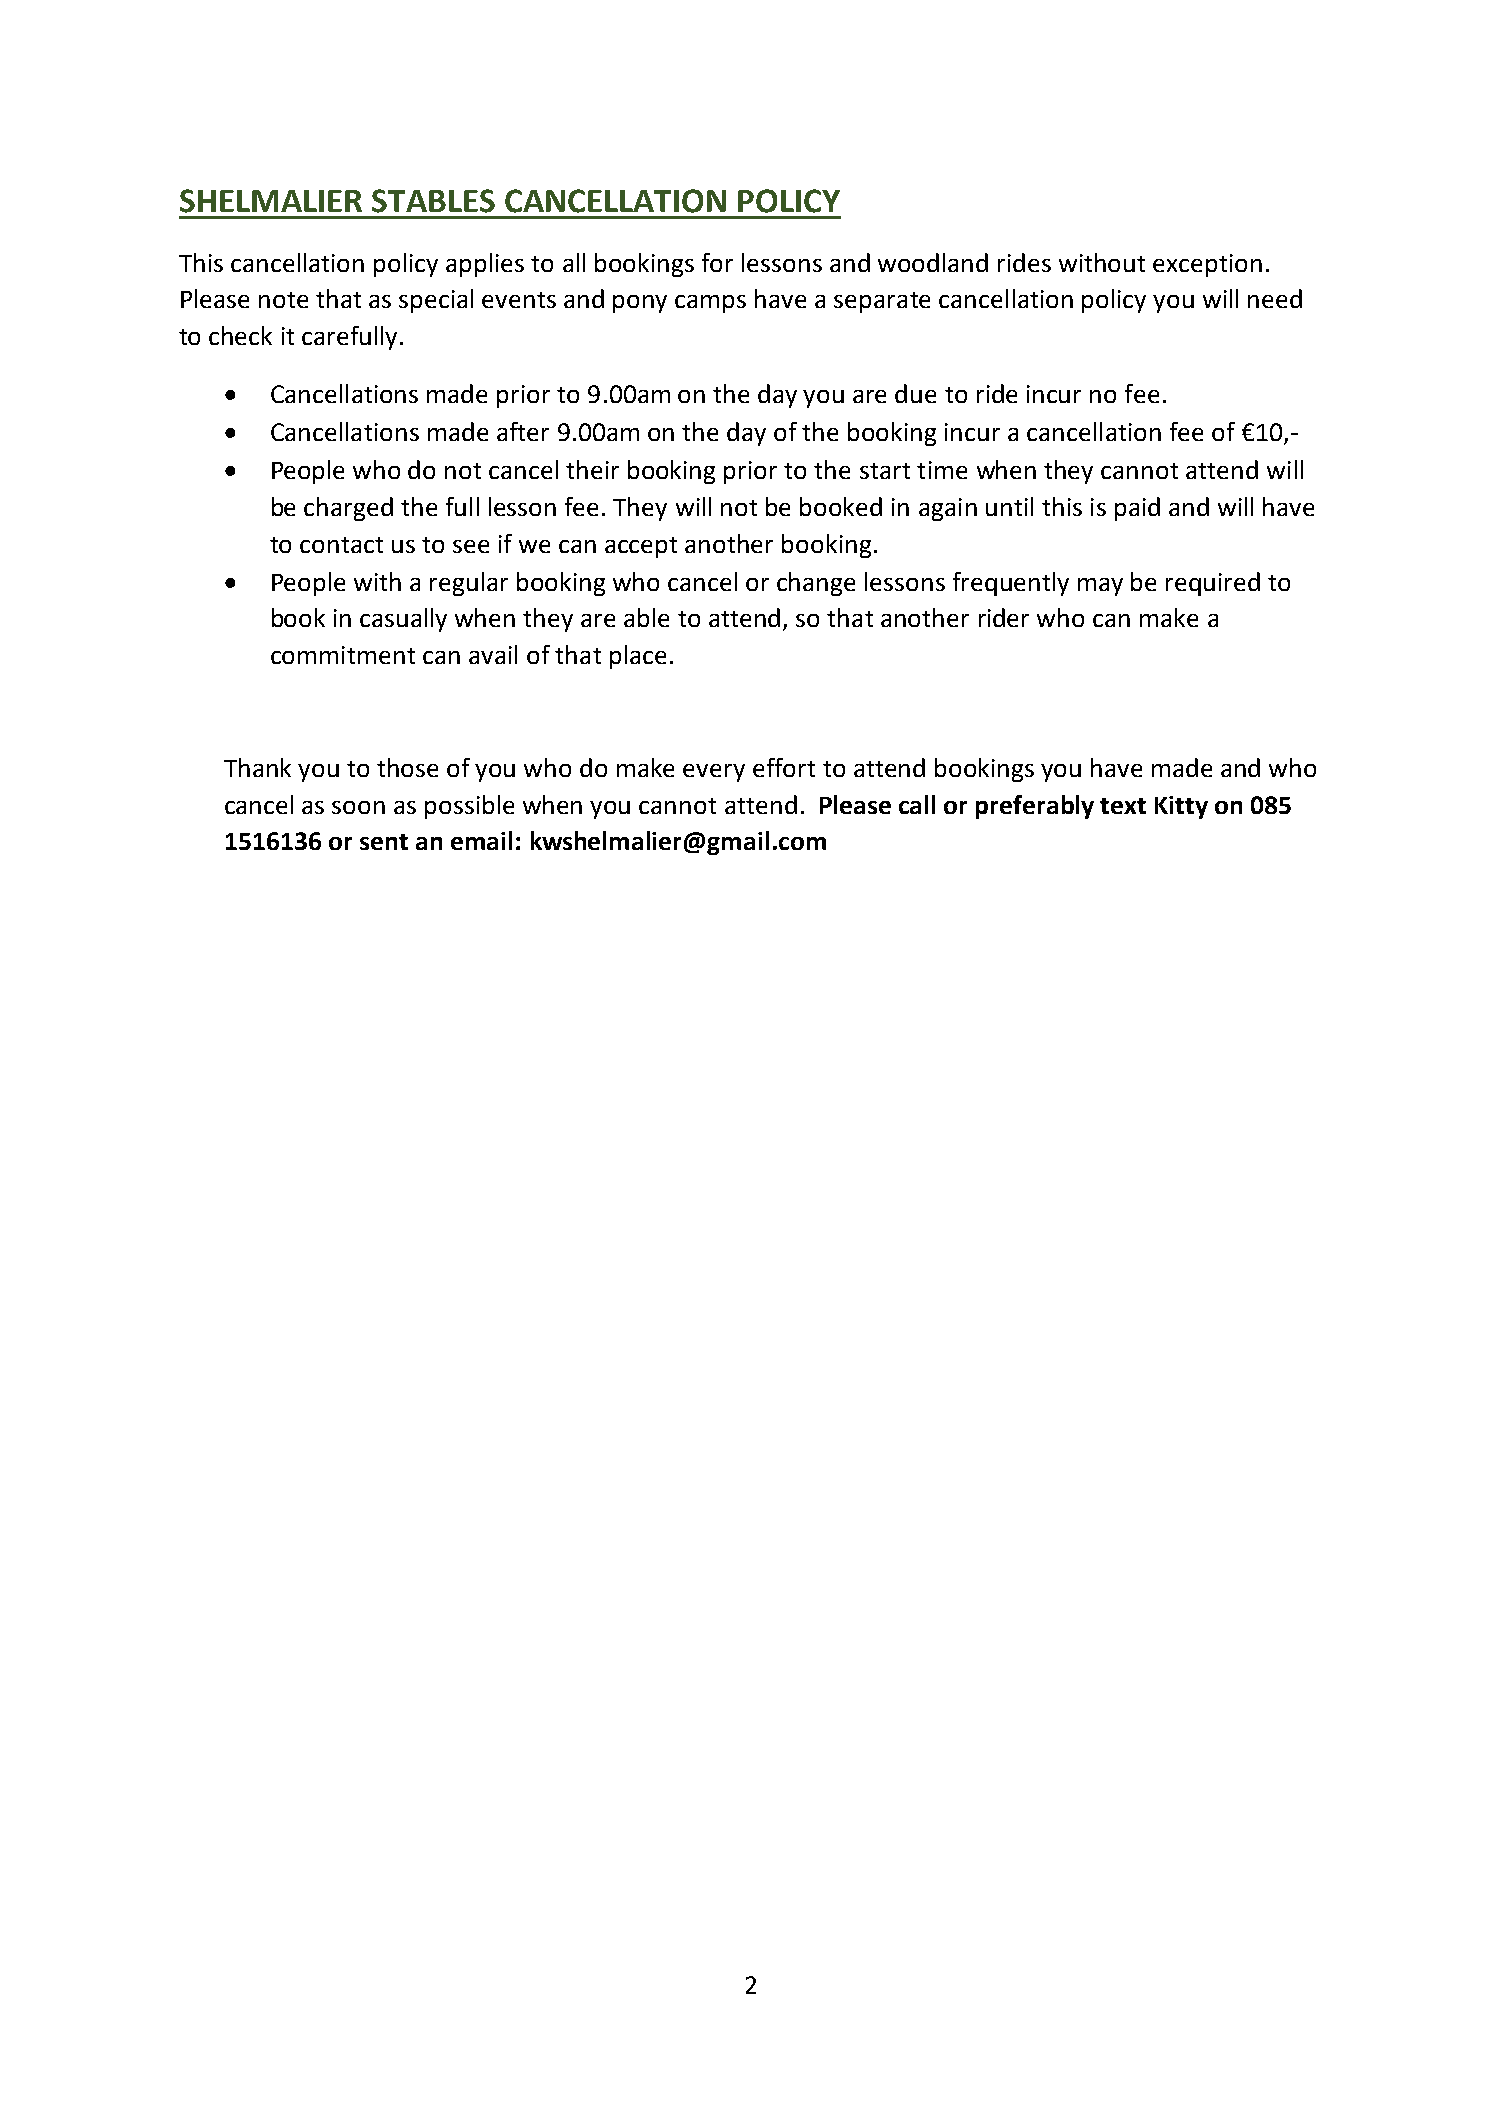  Describe the element at coordinates (436, 301) in the document. I see `special` at that location.
